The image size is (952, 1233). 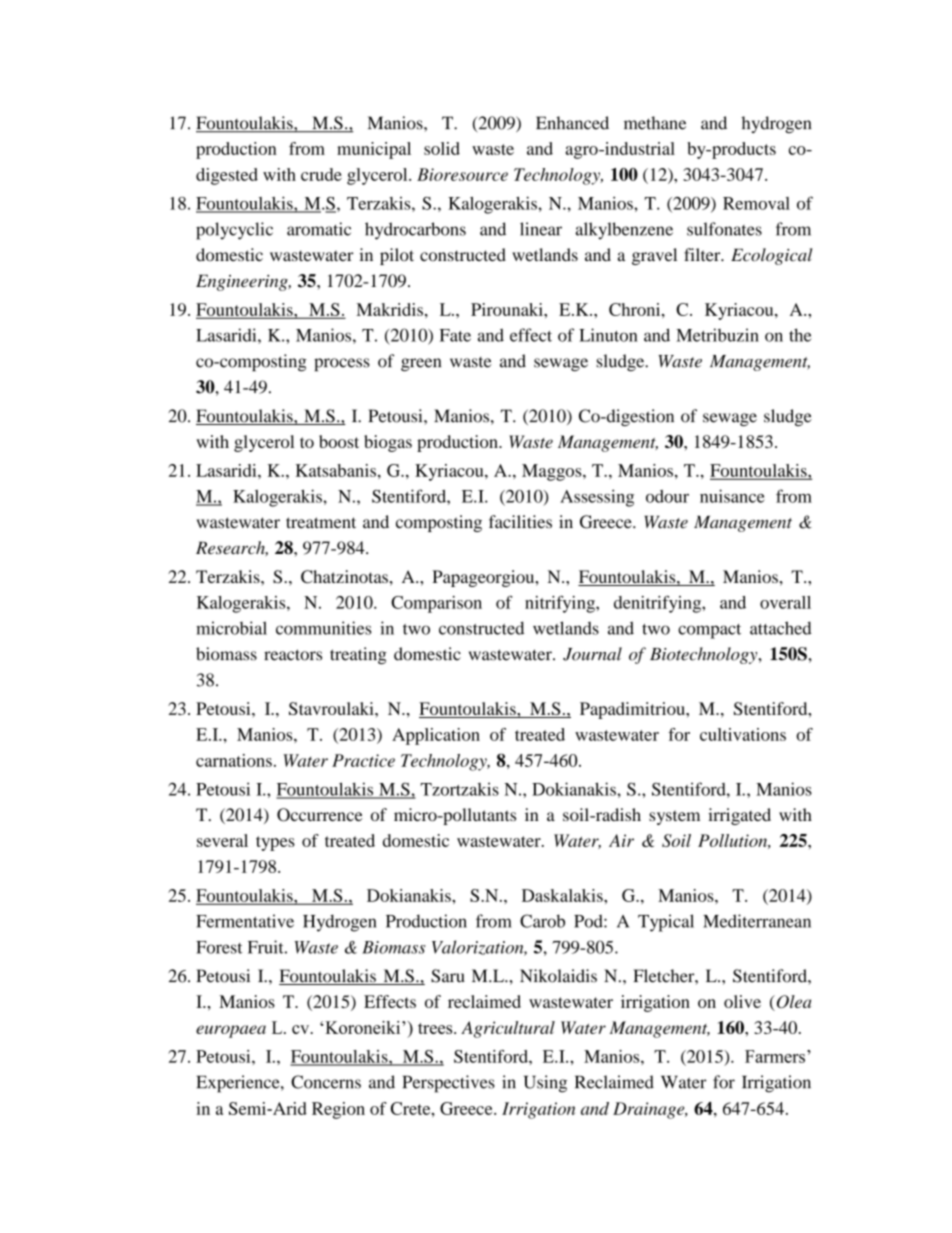 I want to click on Using, so click(x=545, y=1084).
